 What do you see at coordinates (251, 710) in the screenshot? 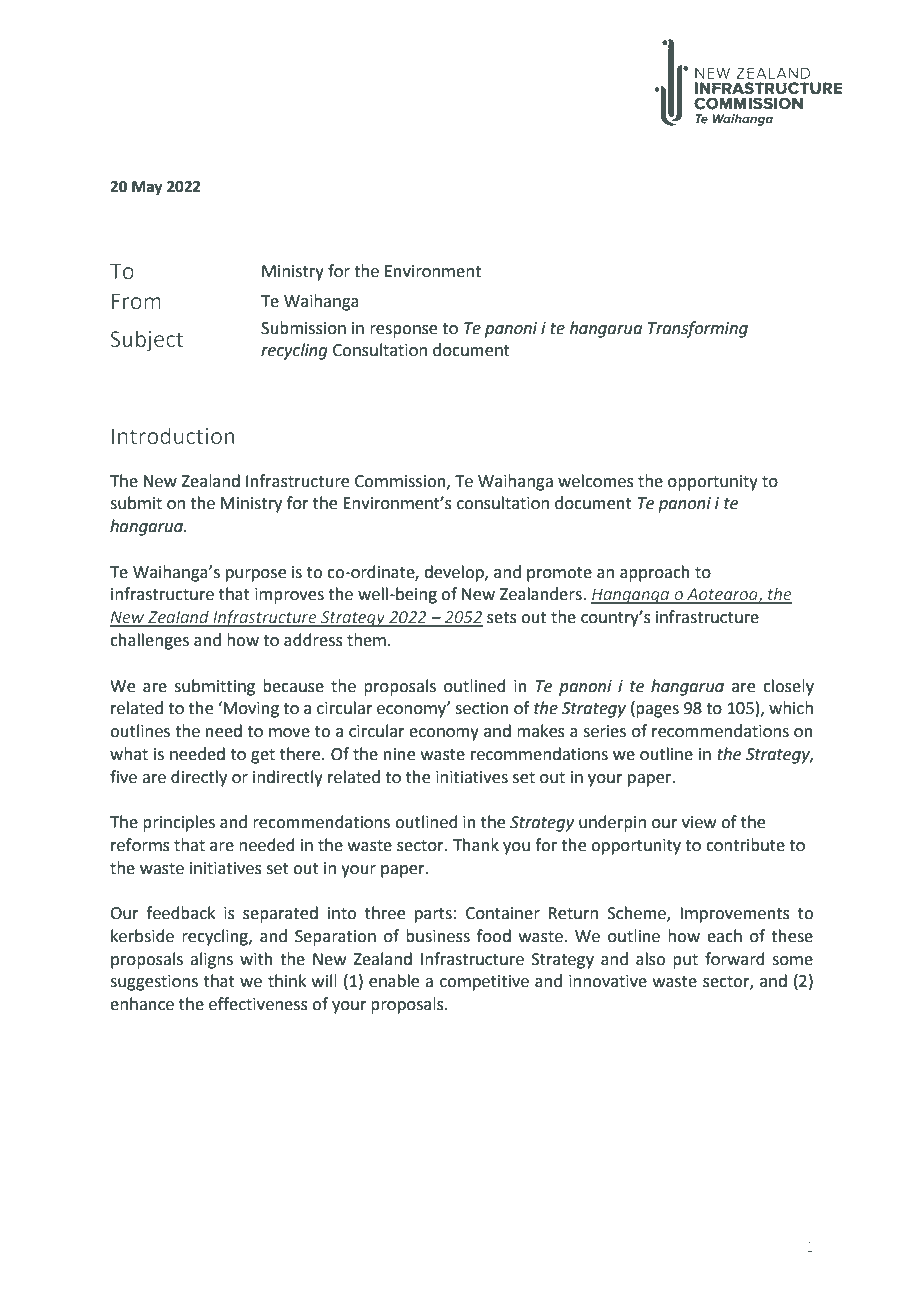
I see `Moving` at bounding box center [251, 710].
